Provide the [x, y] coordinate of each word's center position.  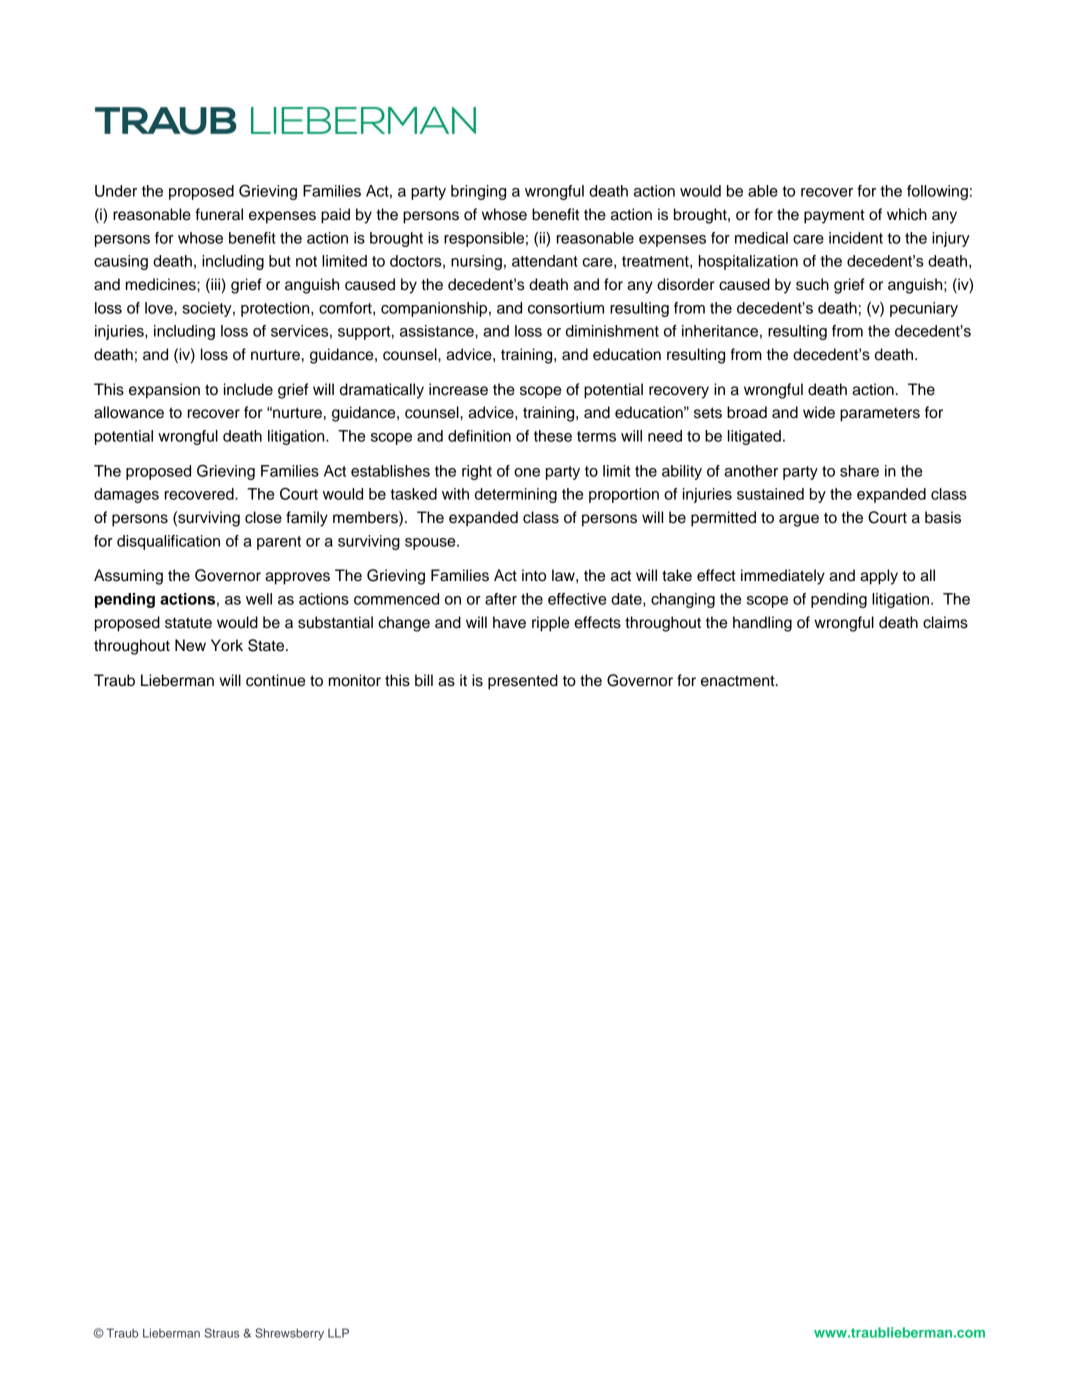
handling [762, 624]
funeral [219, 214]
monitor [355, 680]
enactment [739, 681]
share [859, 471]
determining [516, 495]
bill [424, 680]
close [263, 517]
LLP [338, 1333]
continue [275, 680]
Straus [222, 1333]
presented [523, 682]
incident [856, 238]
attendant [545, 261]
